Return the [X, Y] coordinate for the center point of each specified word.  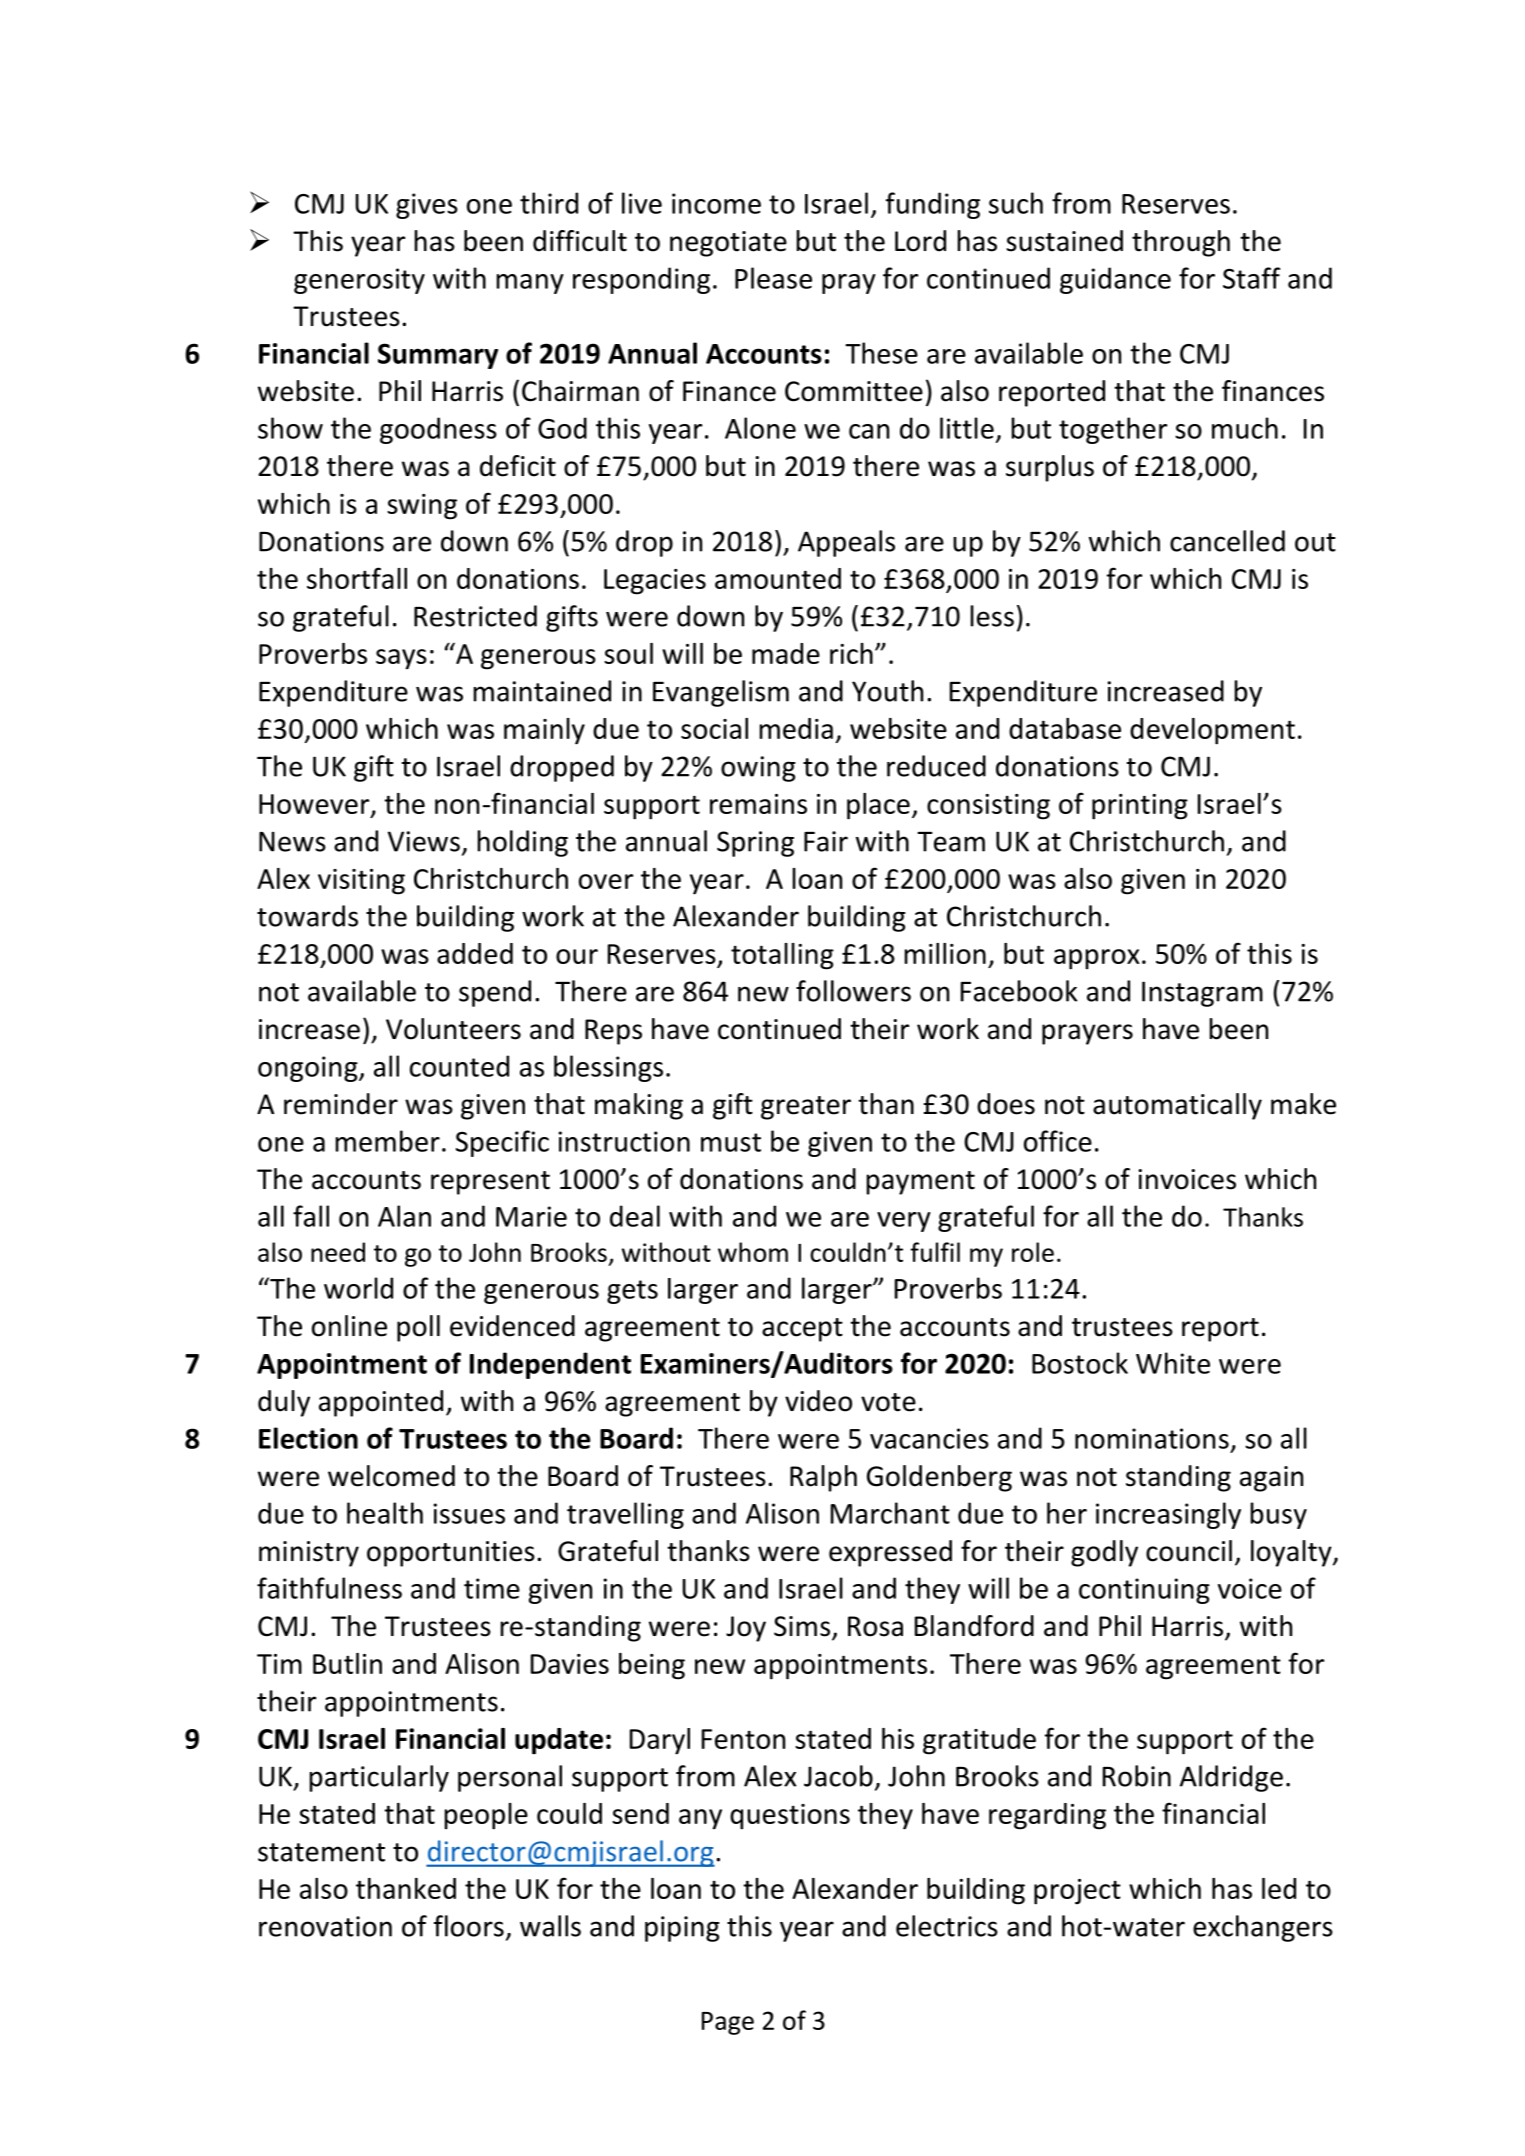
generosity [359, 281]
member [387, 1141]
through [1181, 243]
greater [806, 1108]
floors [469, 1926]
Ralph [823, 1478]
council [1189, 1551]
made [786, 653]
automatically [1177, 1106]
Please [773, 278]
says [401, 659]
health [385, 1513]
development [1212, 731]
